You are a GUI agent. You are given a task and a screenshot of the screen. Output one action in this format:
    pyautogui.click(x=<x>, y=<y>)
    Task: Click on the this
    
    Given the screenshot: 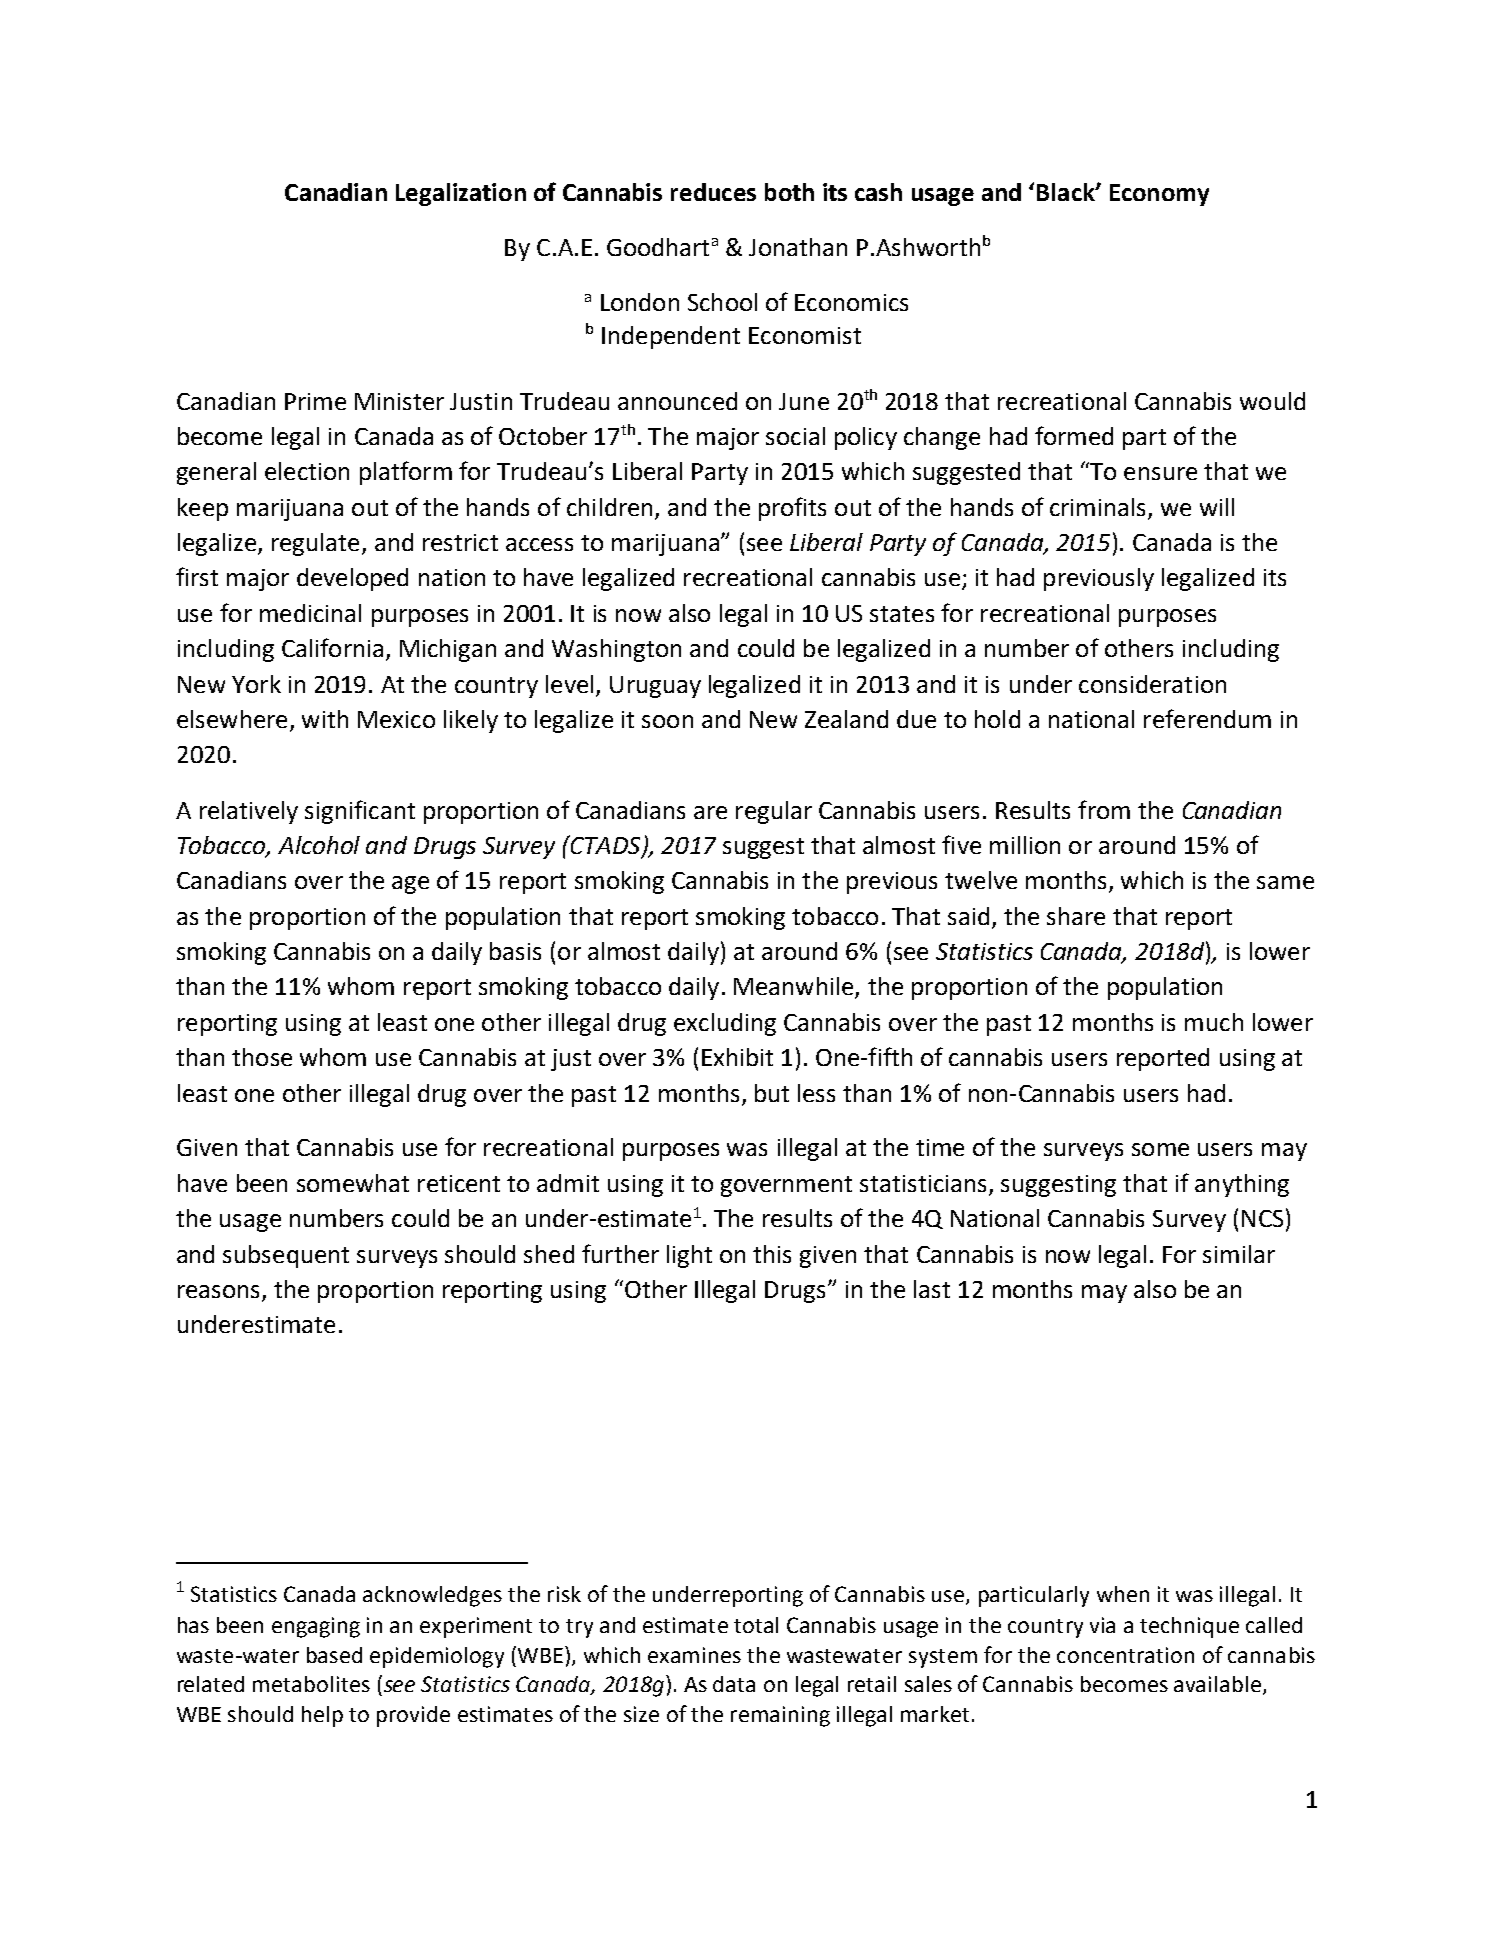 What is the action you would take?
    pyautogui.click(x=772, y=1254)
